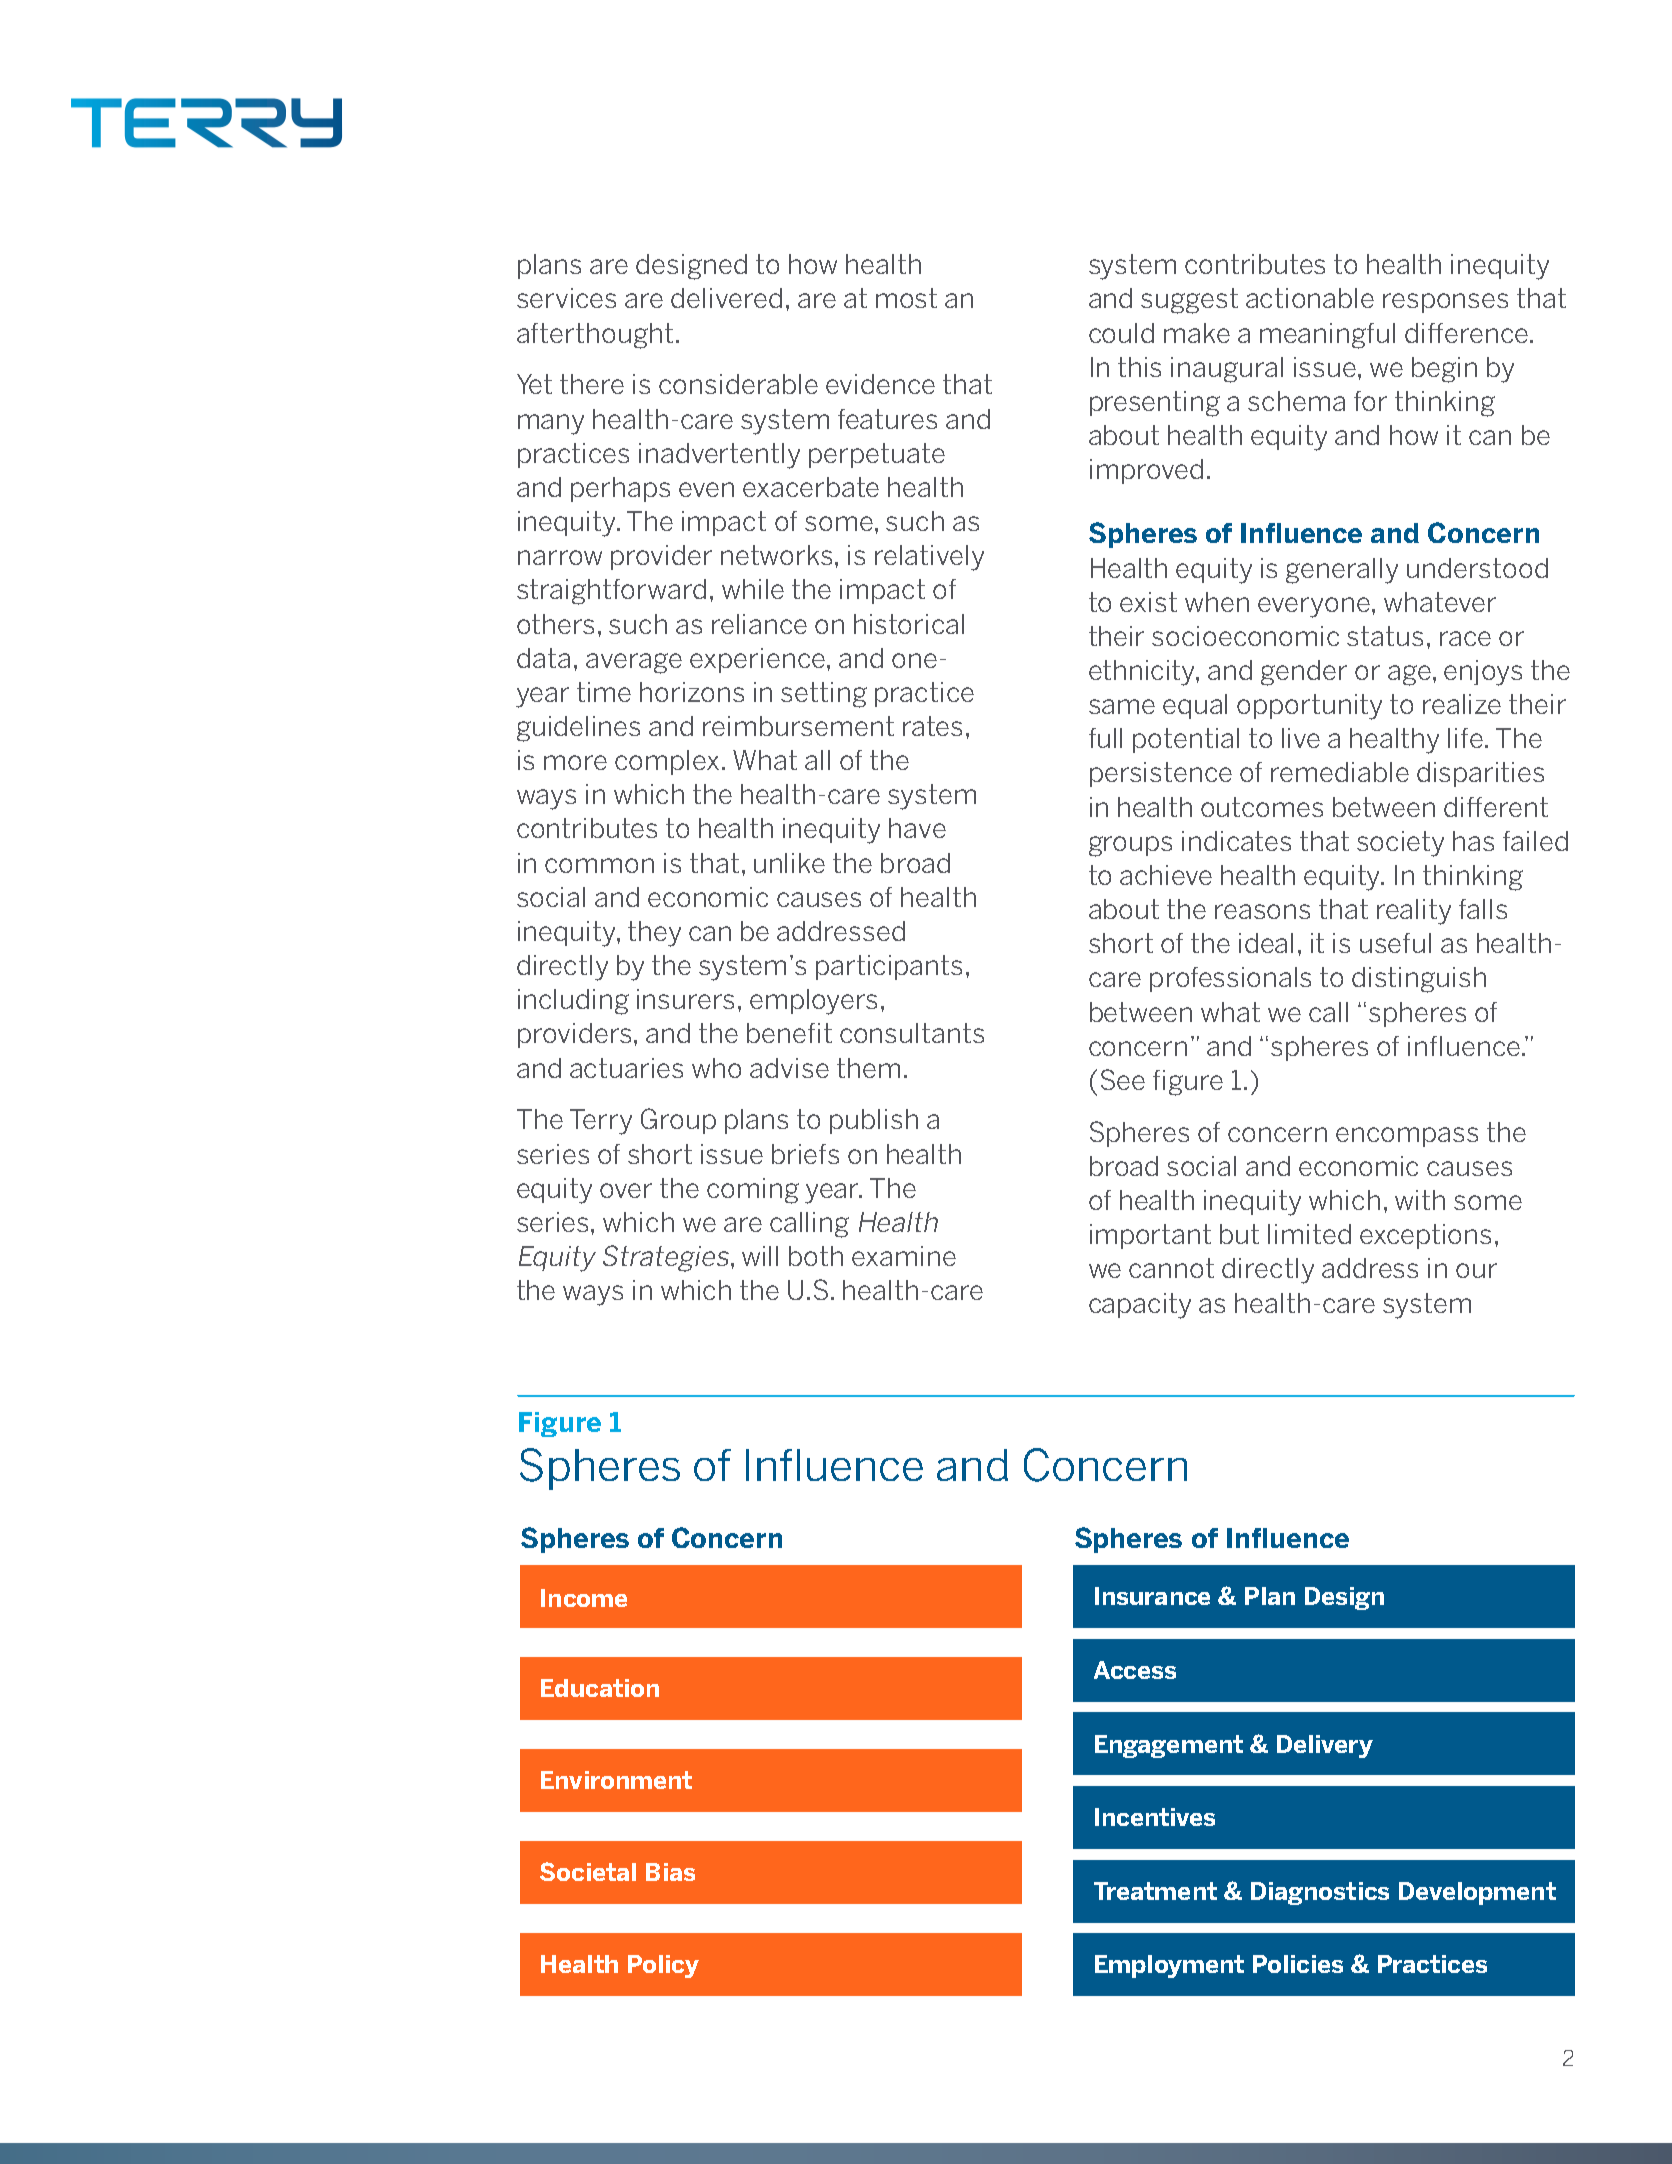 The width and height of the screenshot is (1672, 2164). Describe the element at coordinates (1140, 1306) in the screenshot. I see `capacity` at that location.
